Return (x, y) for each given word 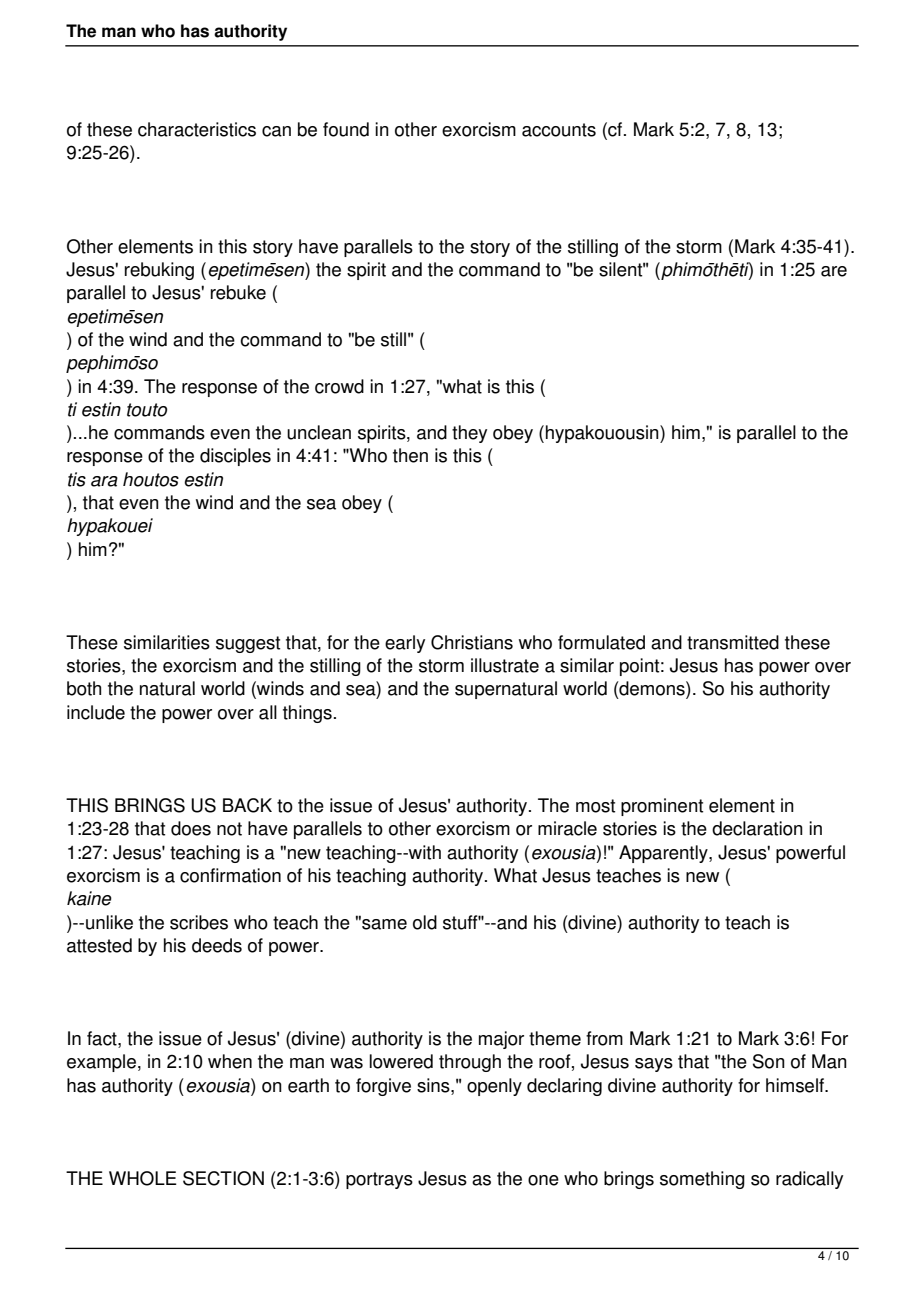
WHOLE (143, 1178)
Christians (472, 642)
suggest (248, 644)
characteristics (197, 129)
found (346, 129)
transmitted (733, 642)
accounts (559, 130)
